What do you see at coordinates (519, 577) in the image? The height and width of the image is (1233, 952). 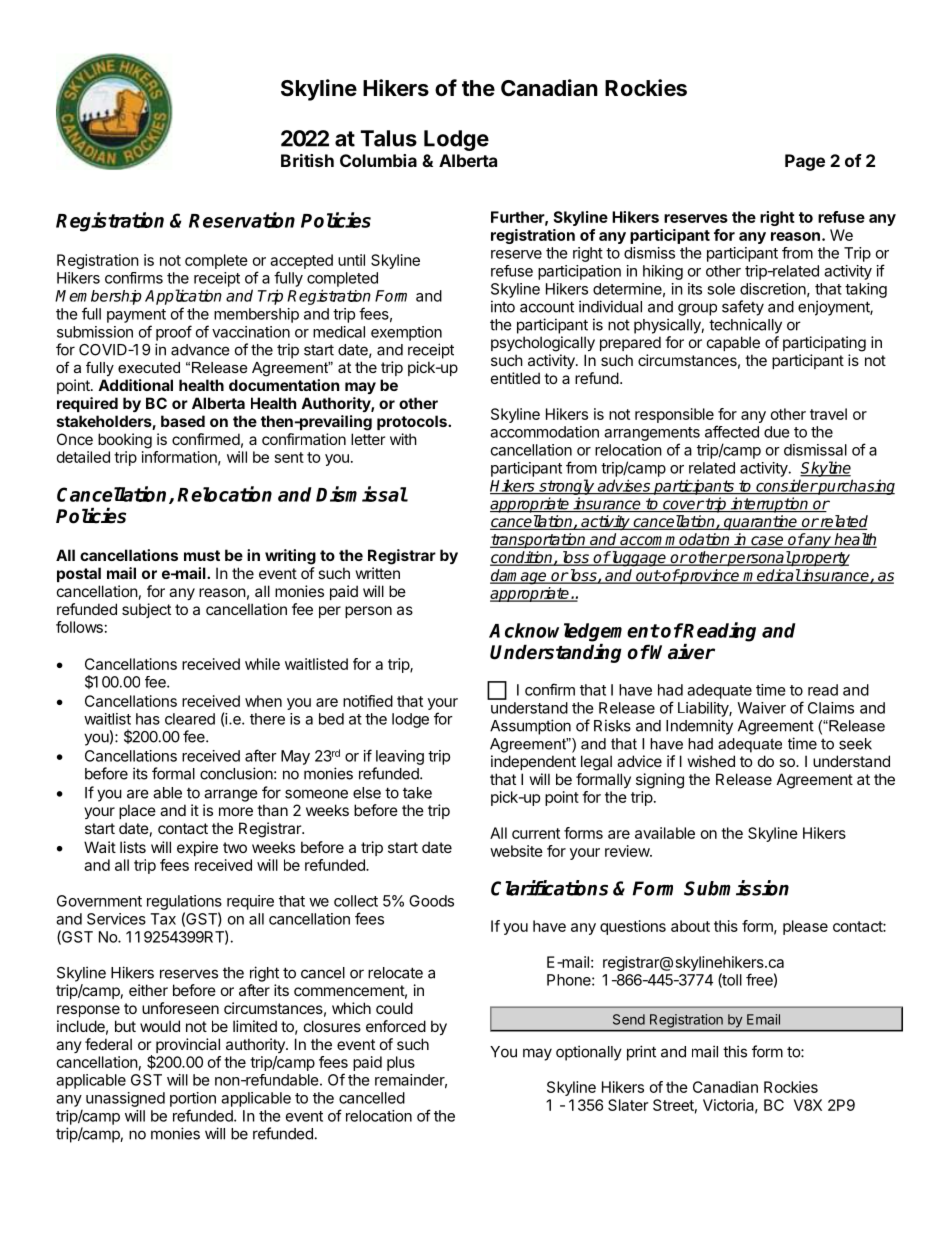 I see `damage` at bounding box center [519, 577].
